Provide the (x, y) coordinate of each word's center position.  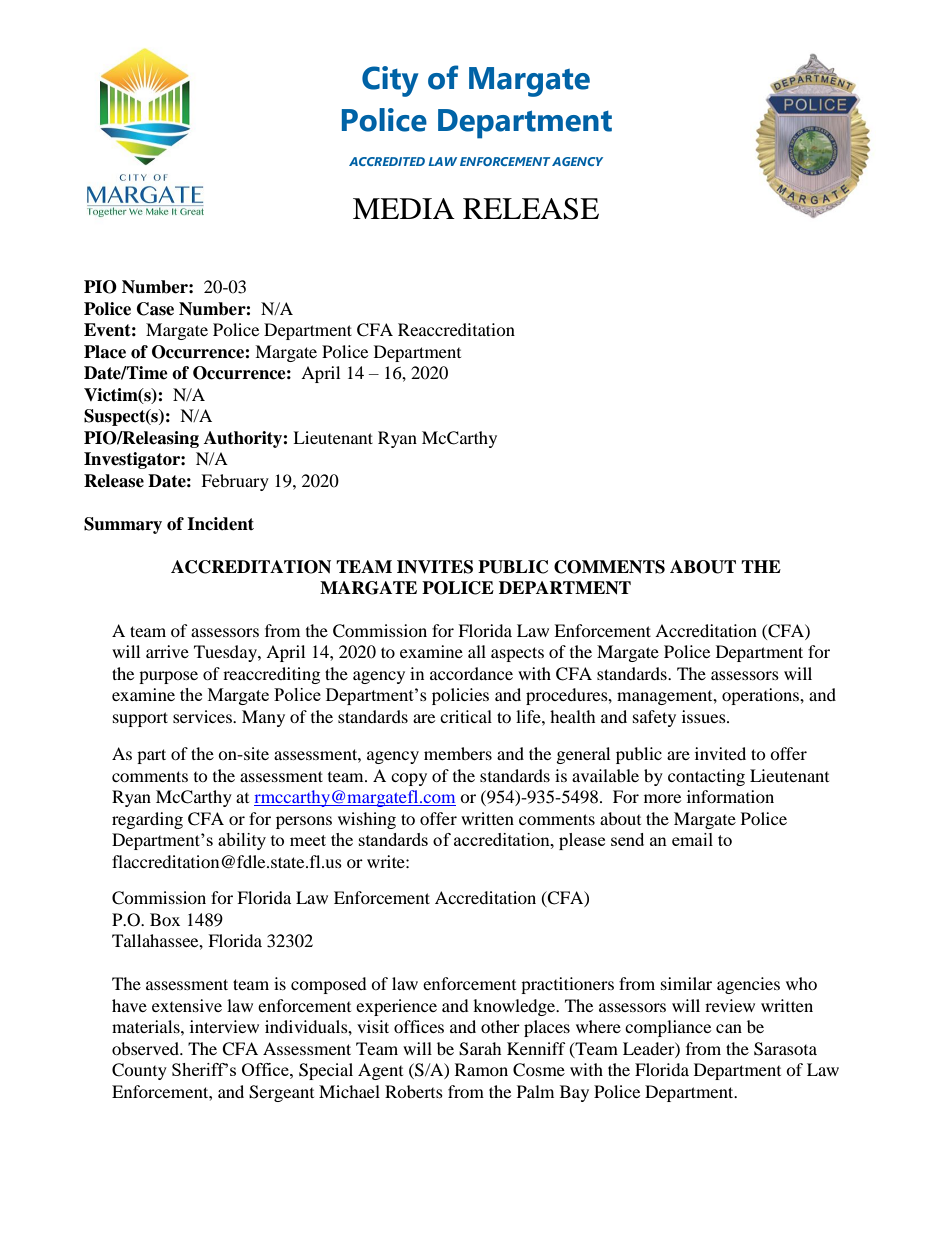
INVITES (435, 567)
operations (761, 696)
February (235, 482)
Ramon (481, 1069)
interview (224, 1026)
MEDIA (404, 208)
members (458, 753)
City (390, 81)
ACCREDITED (387, 161)
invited (720, 753)
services (203, 716)
